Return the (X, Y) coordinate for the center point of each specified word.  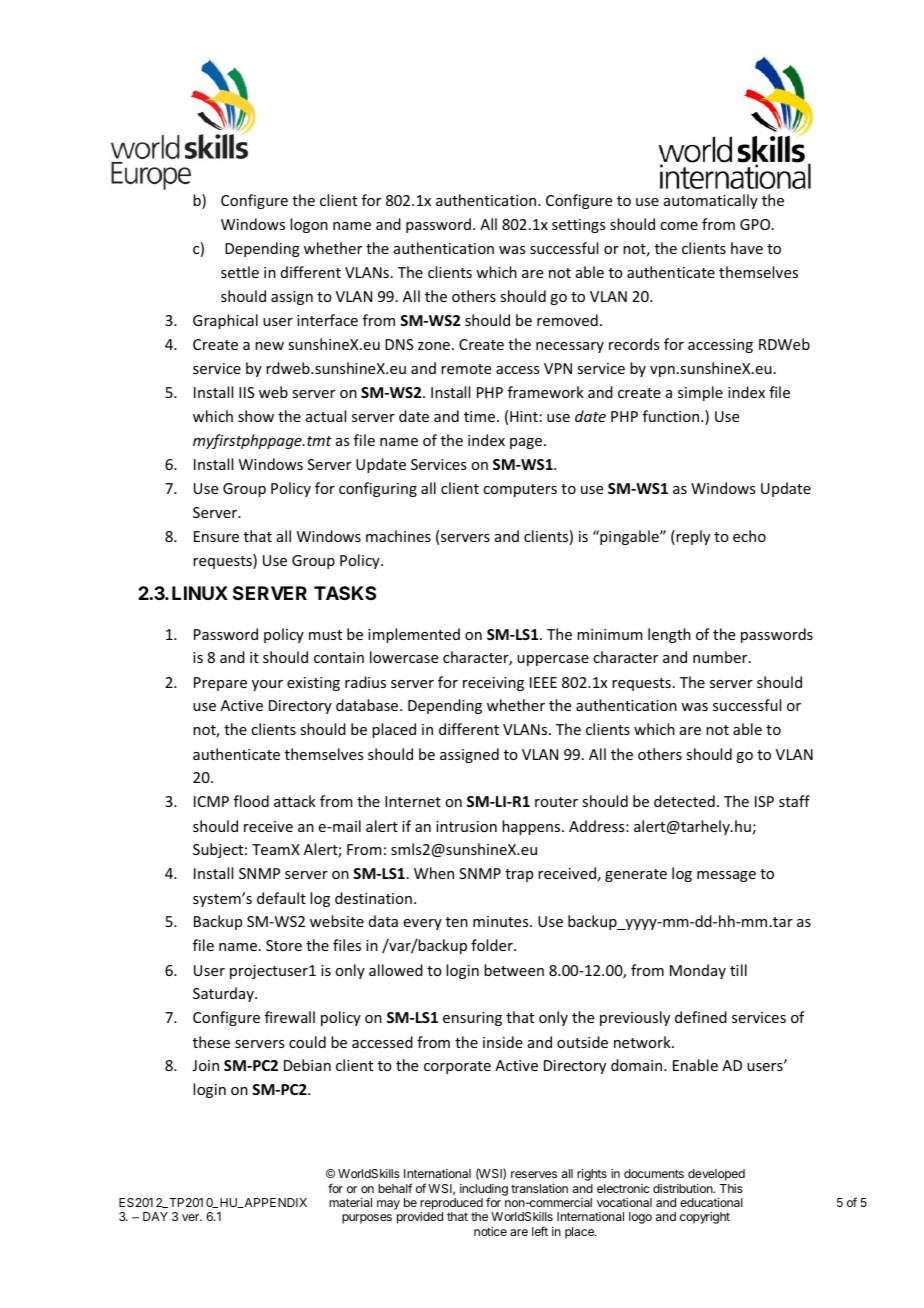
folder (493, 945)
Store (284, 945)
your (267, 685)
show (256, 416)
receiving (493, 684)
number (721, 657)
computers (520, 490)
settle (240, 272)
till (738, 970)
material (350, 1202)
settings (578, 226)
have (747, 248)
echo (749, 536)
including (484, 1191)
